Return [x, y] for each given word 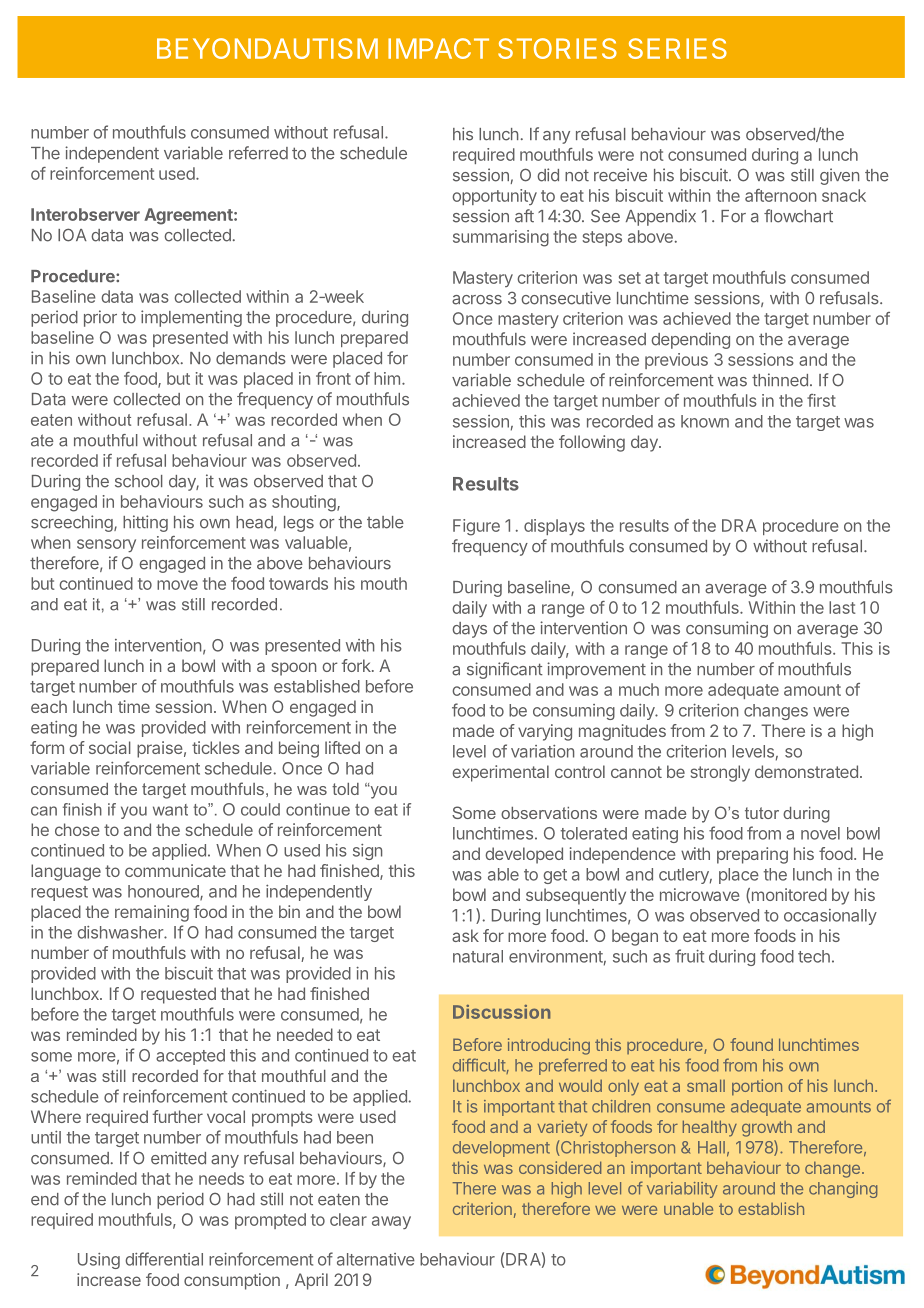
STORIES [557, 48]
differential [164, 1259]
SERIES [677, 48]
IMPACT [438, 48]
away [391, 1222]
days [469, 630]
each [49, 706]
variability [682, 1190]
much [639, 689]
